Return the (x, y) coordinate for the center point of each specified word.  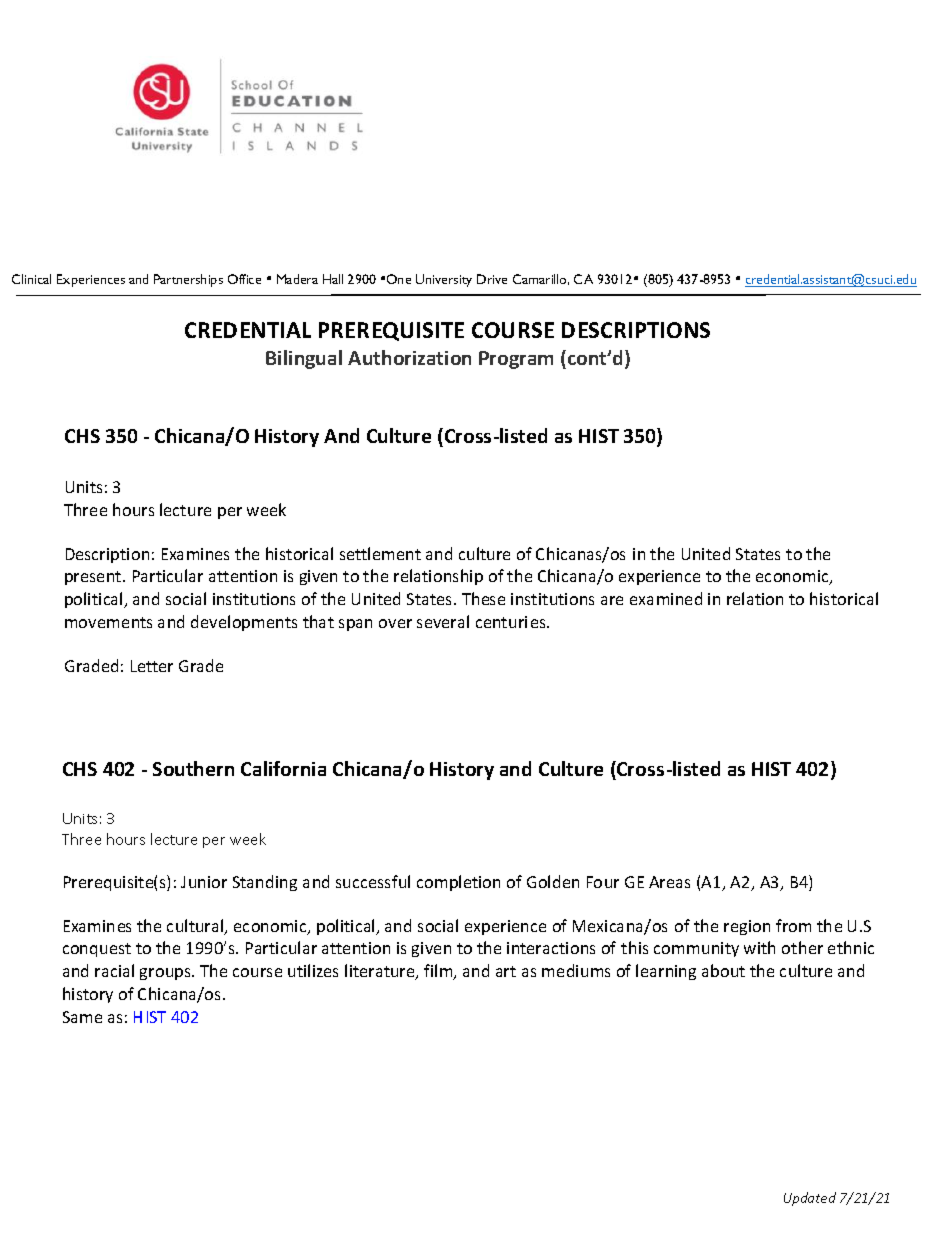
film (439, 972)
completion (458, 883)
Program (516, 360)
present (94, 578)
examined (666, 598)
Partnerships (188, 280)
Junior (204, 882)
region (747, 927)
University (444, 280)
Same (82, 1017)
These (483, 598)
